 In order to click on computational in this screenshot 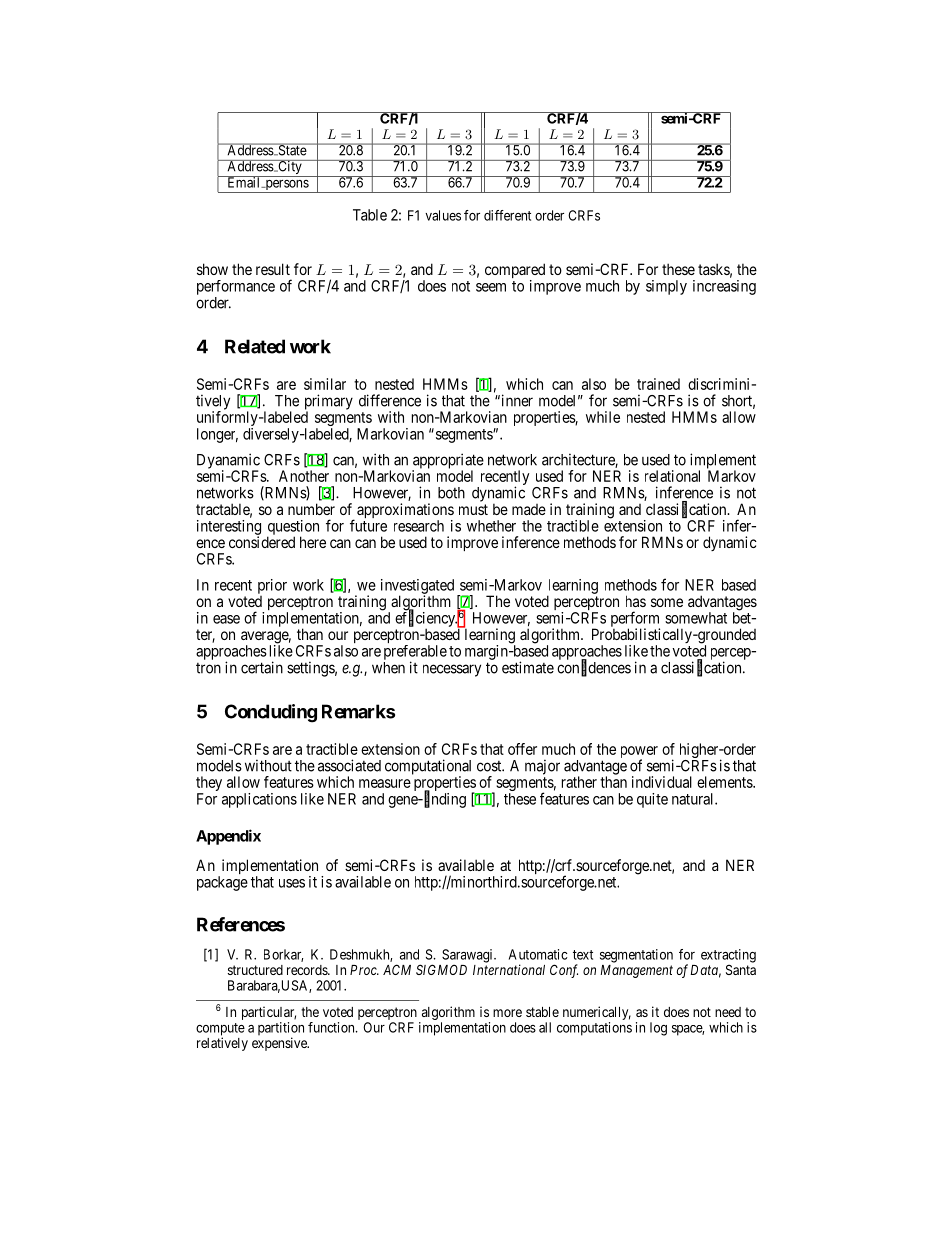, I will do `click(428, 768)`.
